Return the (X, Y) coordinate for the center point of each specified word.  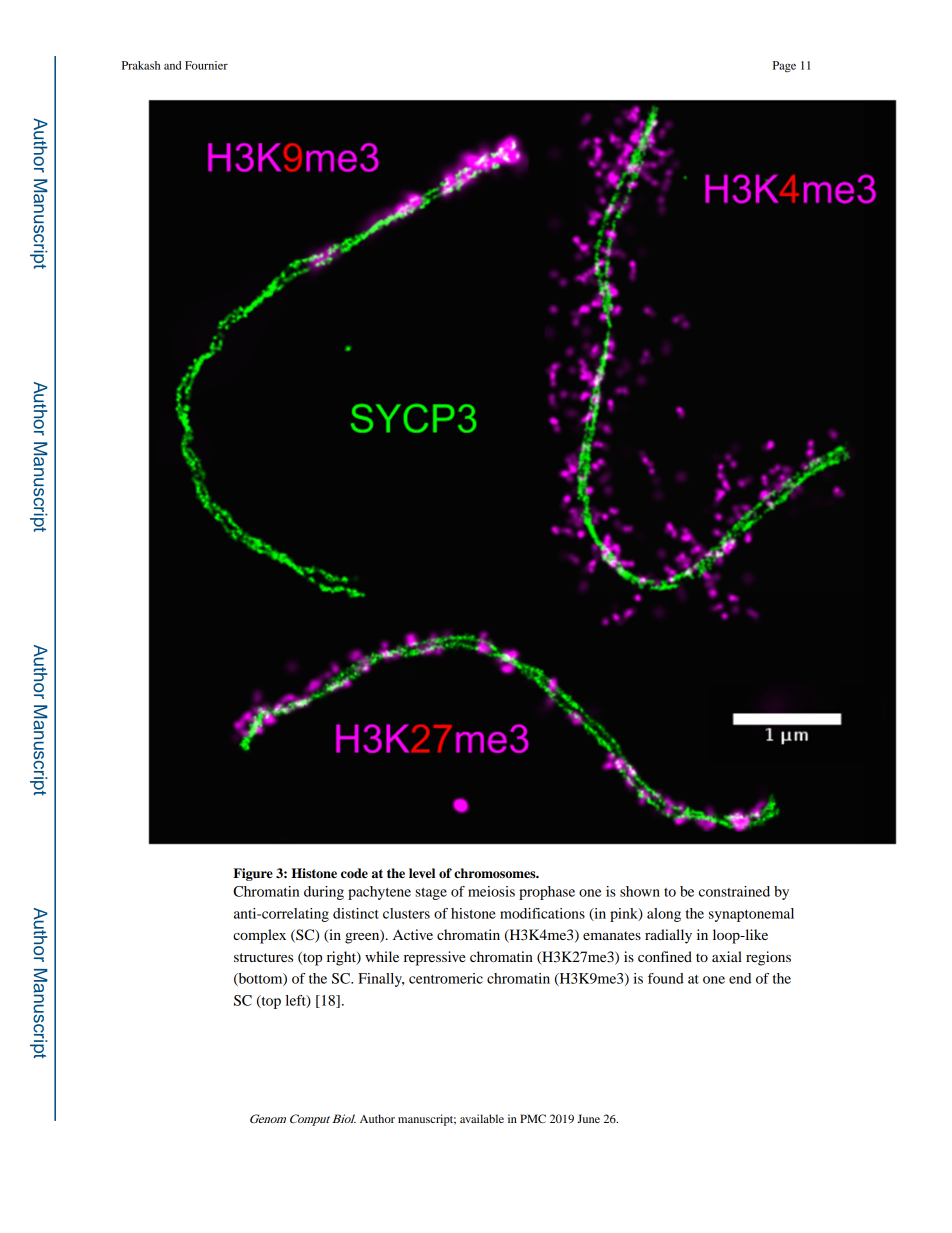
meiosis (491, 891)
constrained (734, 891)
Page (784, 67)
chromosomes (496, 873)
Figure (253, 874)
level (422, 873)
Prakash (141, 65)
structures (263, 957)
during (324, 893)
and (172, 65)
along (664, 915)
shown (640, 891)
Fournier (206, 65)
